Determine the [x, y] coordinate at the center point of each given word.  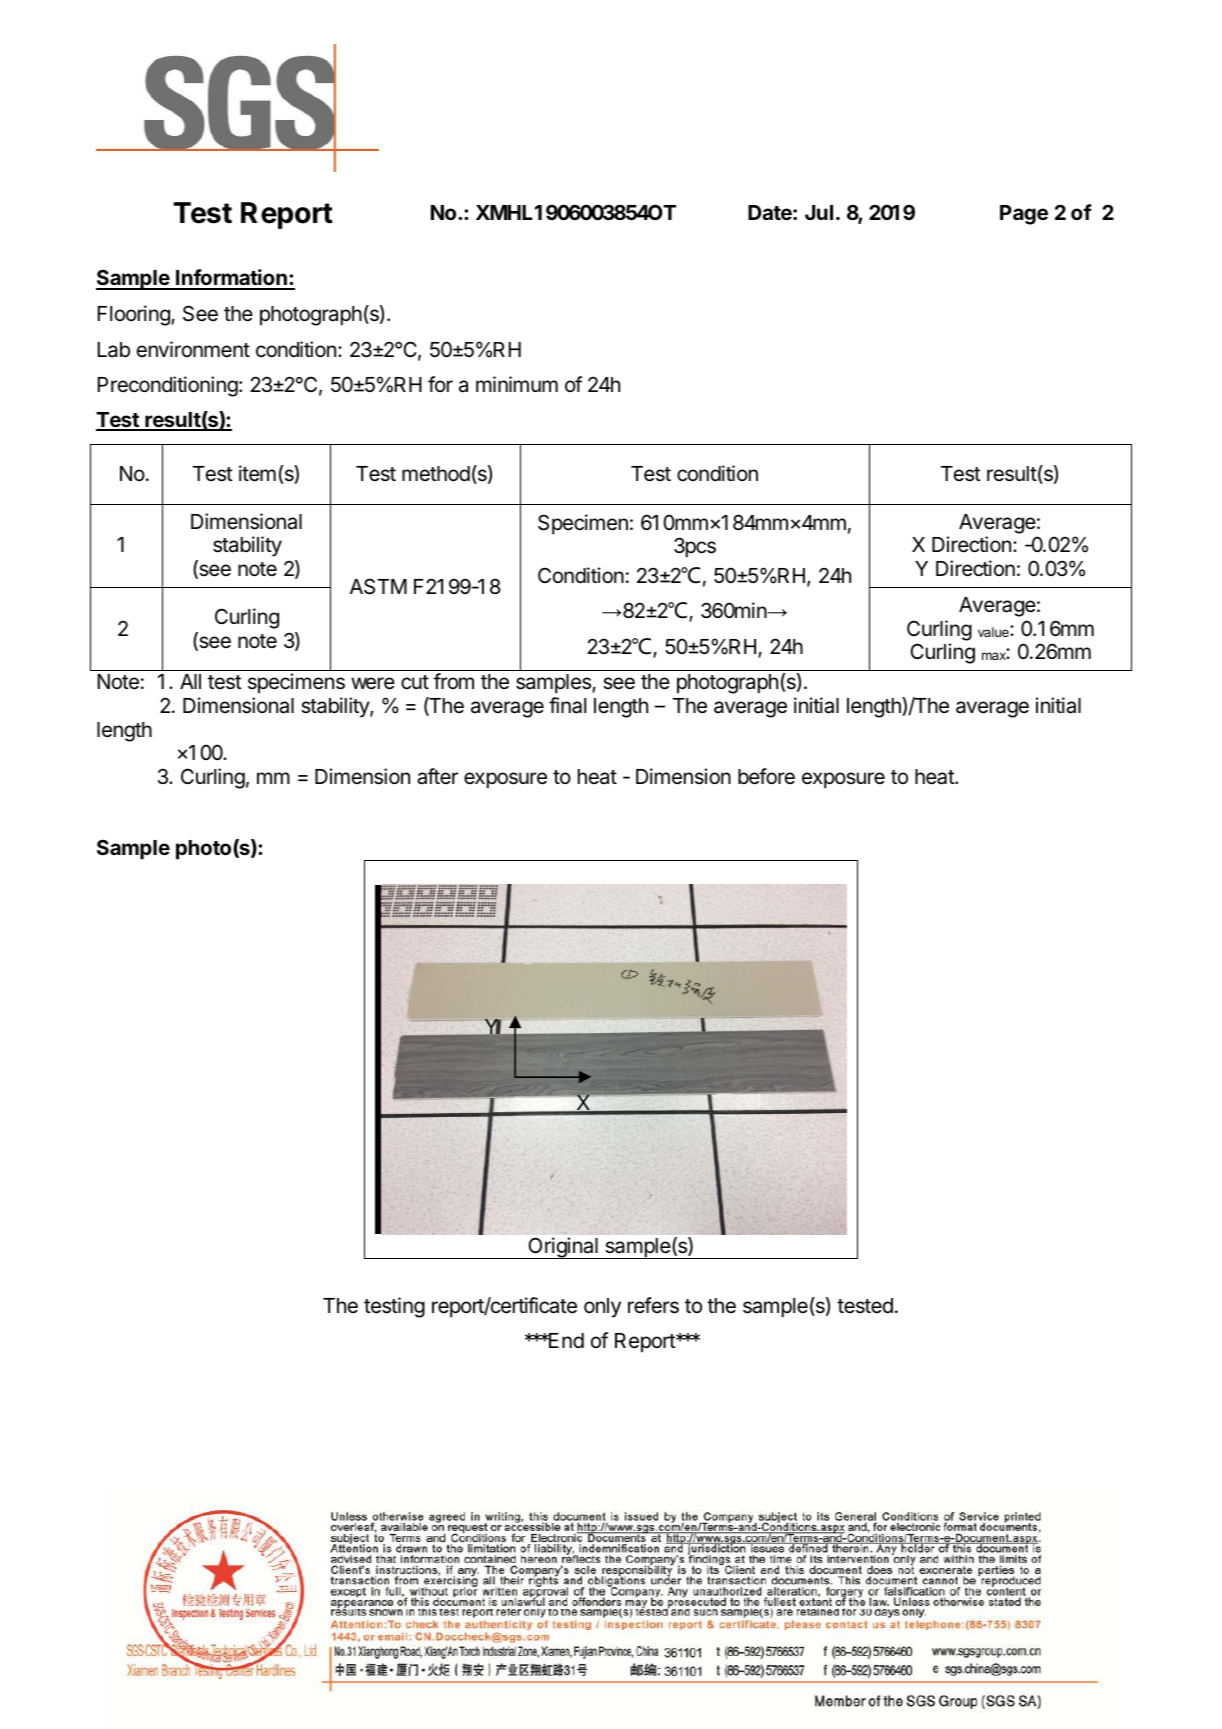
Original [563, 1248]
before [766, 776]
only [602, 1308]
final [567, 705]
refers [653, 1305]
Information [231, 279]
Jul [819, 212]
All [190, 681]
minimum [517, 384]
